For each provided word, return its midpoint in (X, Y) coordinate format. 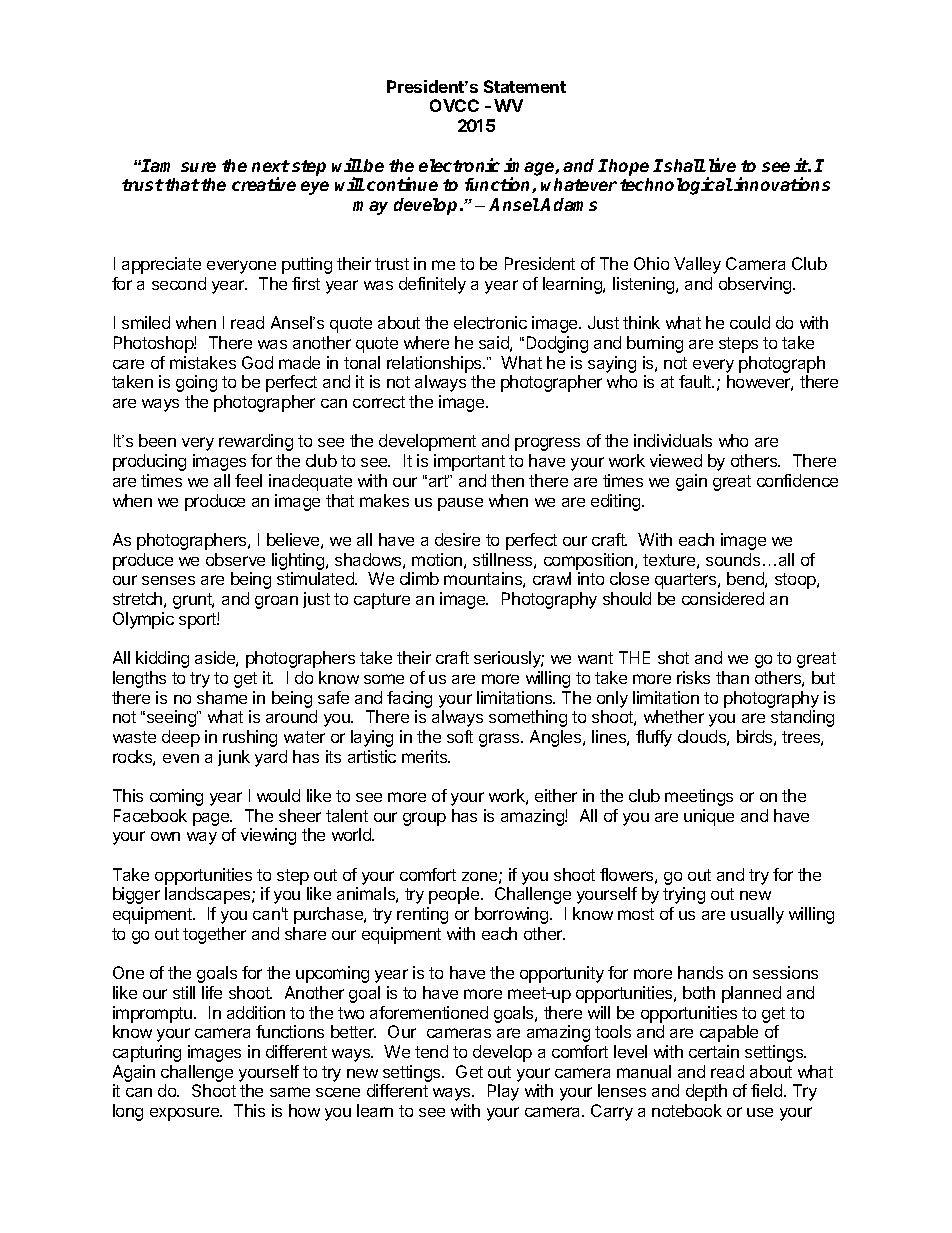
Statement (525, 86)
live (722, 165)
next (271, 166)
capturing (147, 1053)
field (768, 1090)
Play (503, 1092)
